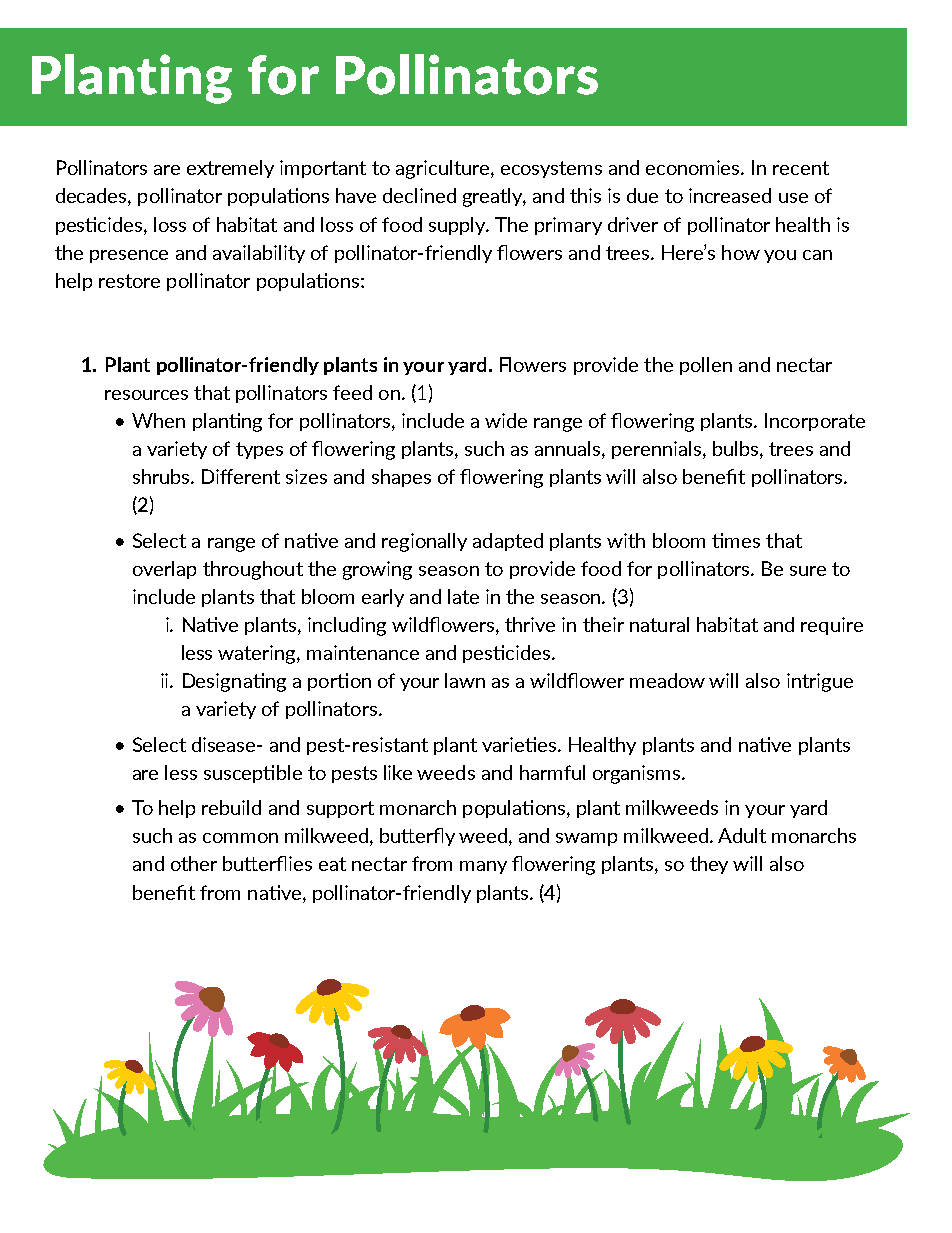  I want to click on greatly, so click(494, 197).
